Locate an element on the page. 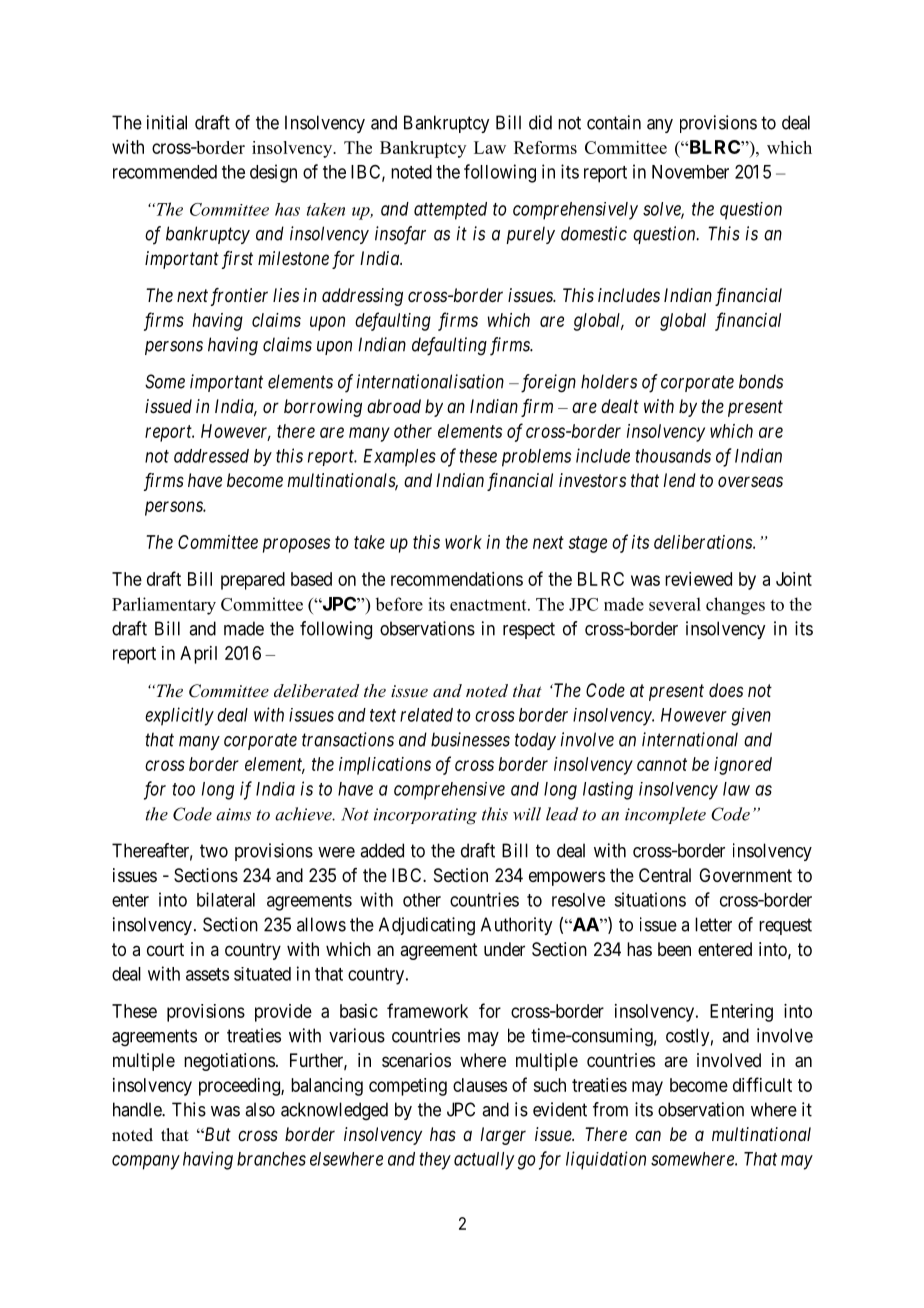  attempted is located at coordinates (450, 211).
